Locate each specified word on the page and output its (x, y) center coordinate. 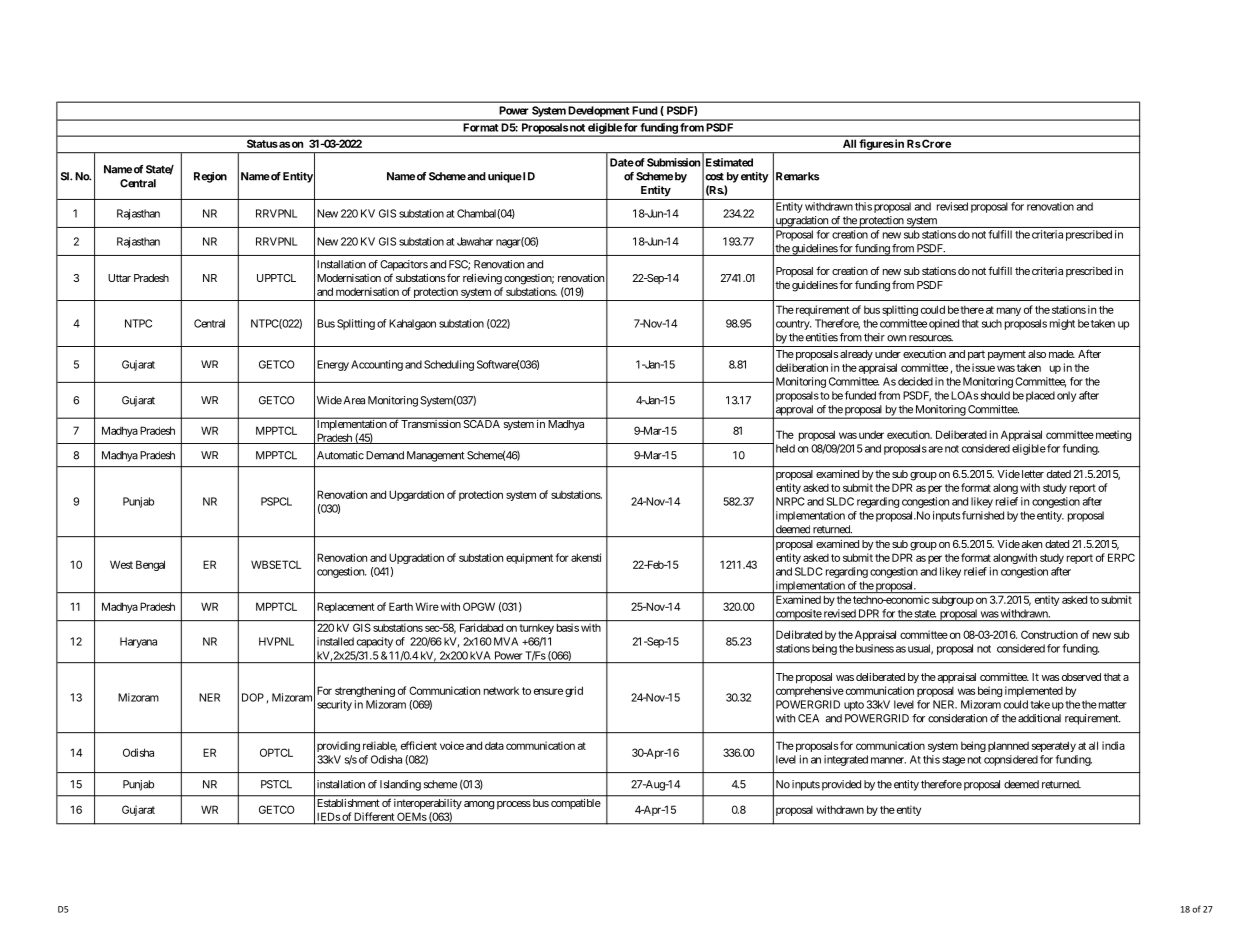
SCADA (481, 423)
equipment (529, 558)
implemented (1034, 691)
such (992, 323)
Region (210, 177)
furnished (983, 515)
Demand (385, 455)
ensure (548, 691)
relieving (482, 279)
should (995, 395)
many (1009, 311)
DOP (253, 697)
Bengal (150, 565)
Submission (673, 162)
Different (374, 816)
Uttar (119, 278)
